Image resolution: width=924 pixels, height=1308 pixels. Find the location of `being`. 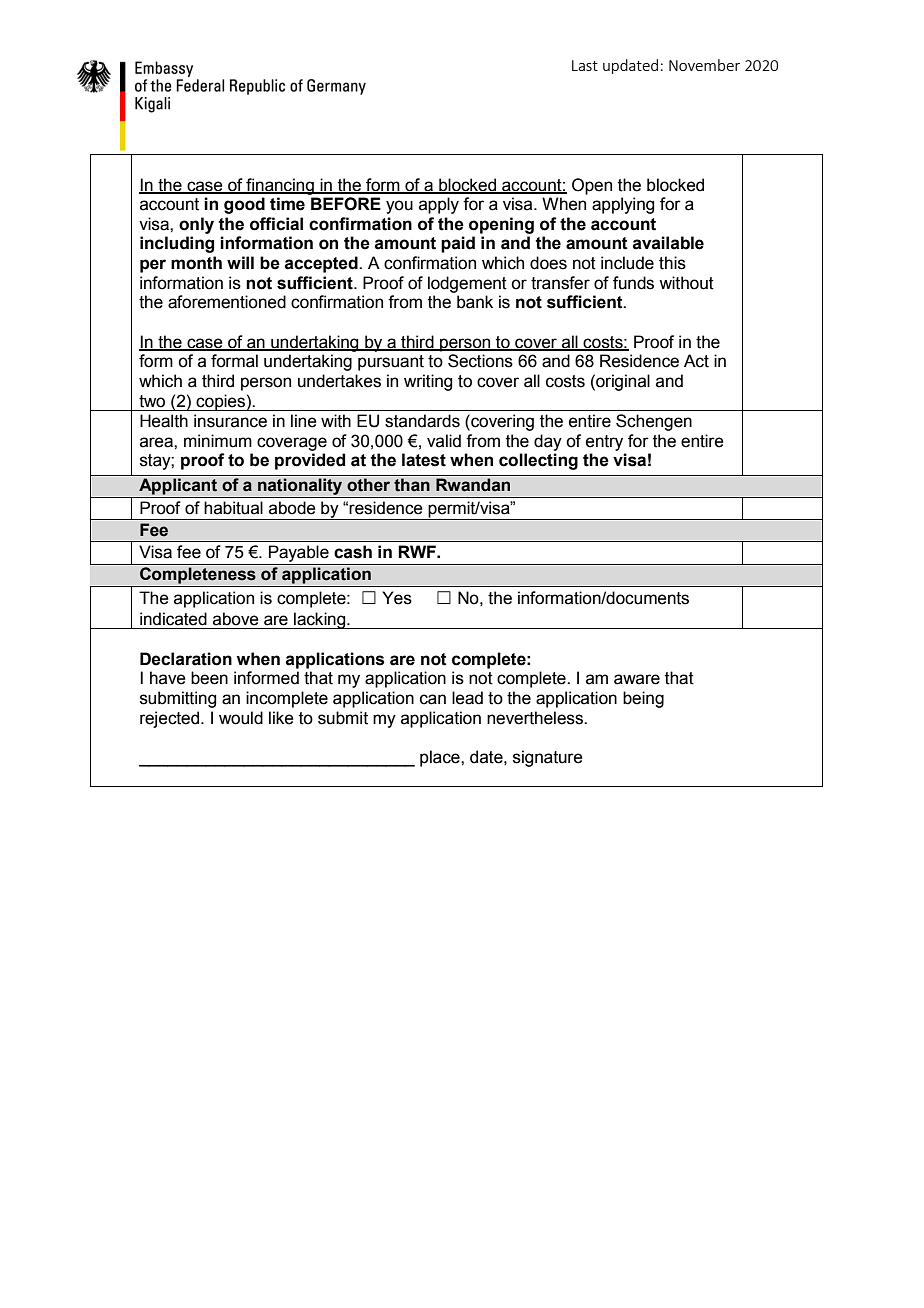

being is located at coordinates (643, 699).
